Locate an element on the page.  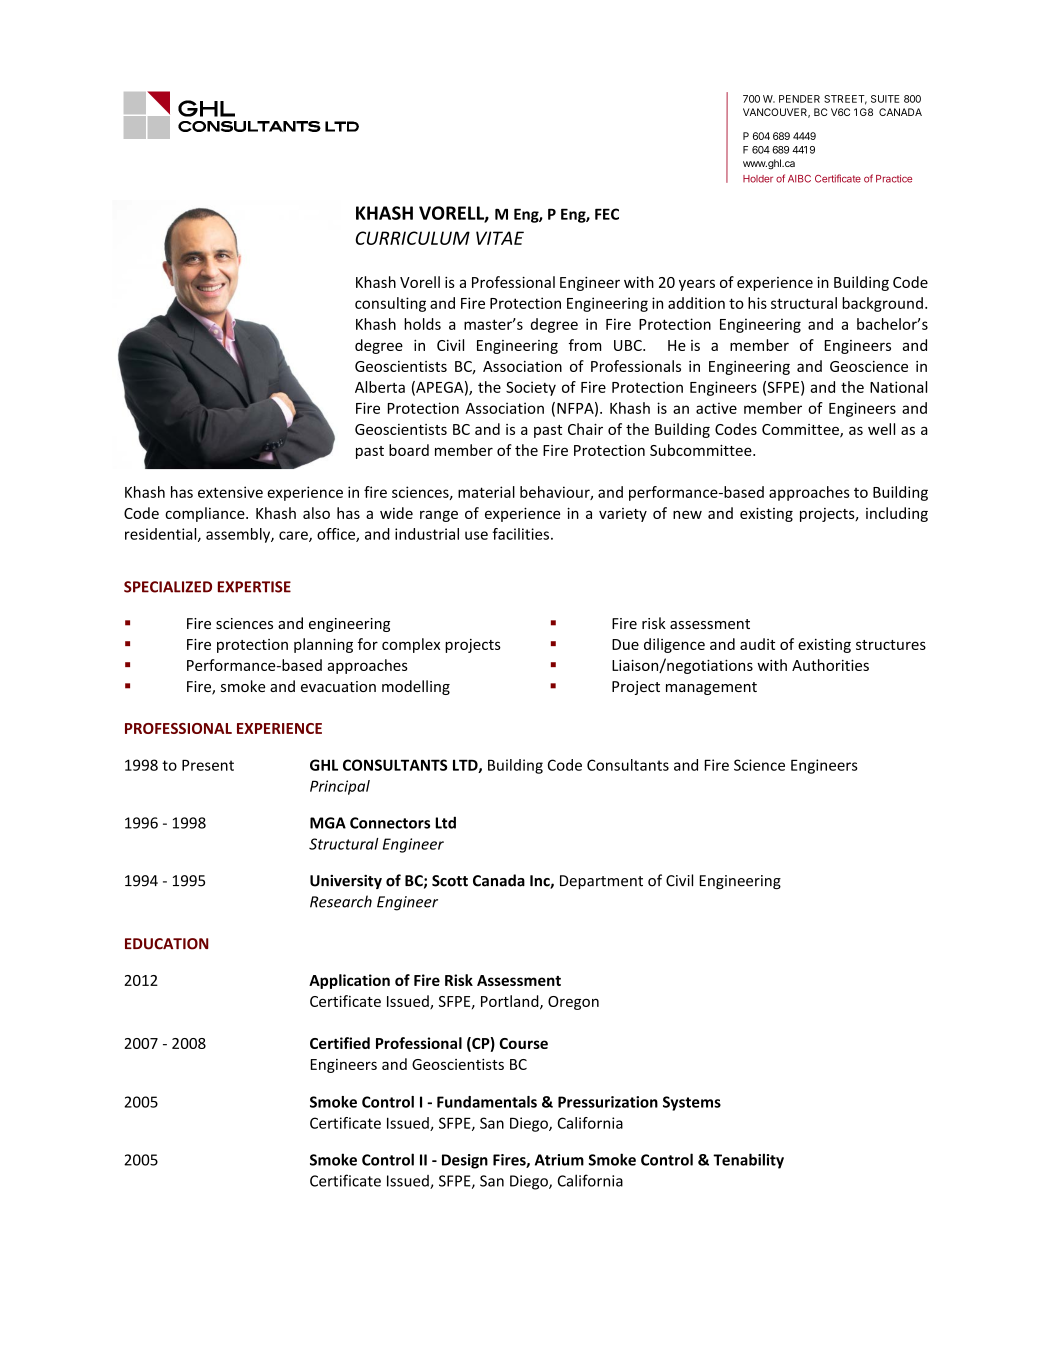
Society is located at coordinates (531, 388).
